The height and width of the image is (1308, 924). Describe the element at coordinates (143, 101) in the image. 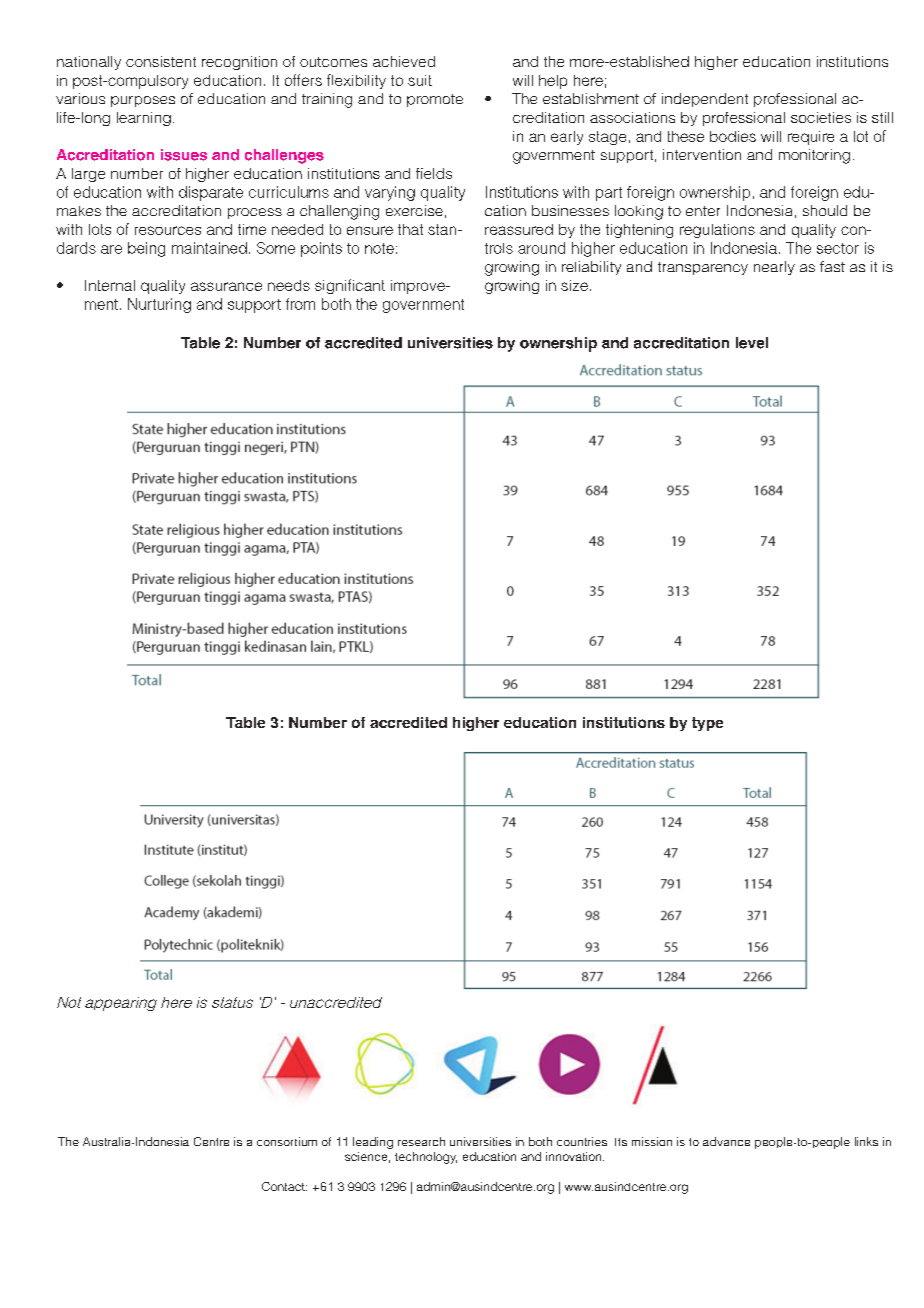

I see `purposes` at that location.
